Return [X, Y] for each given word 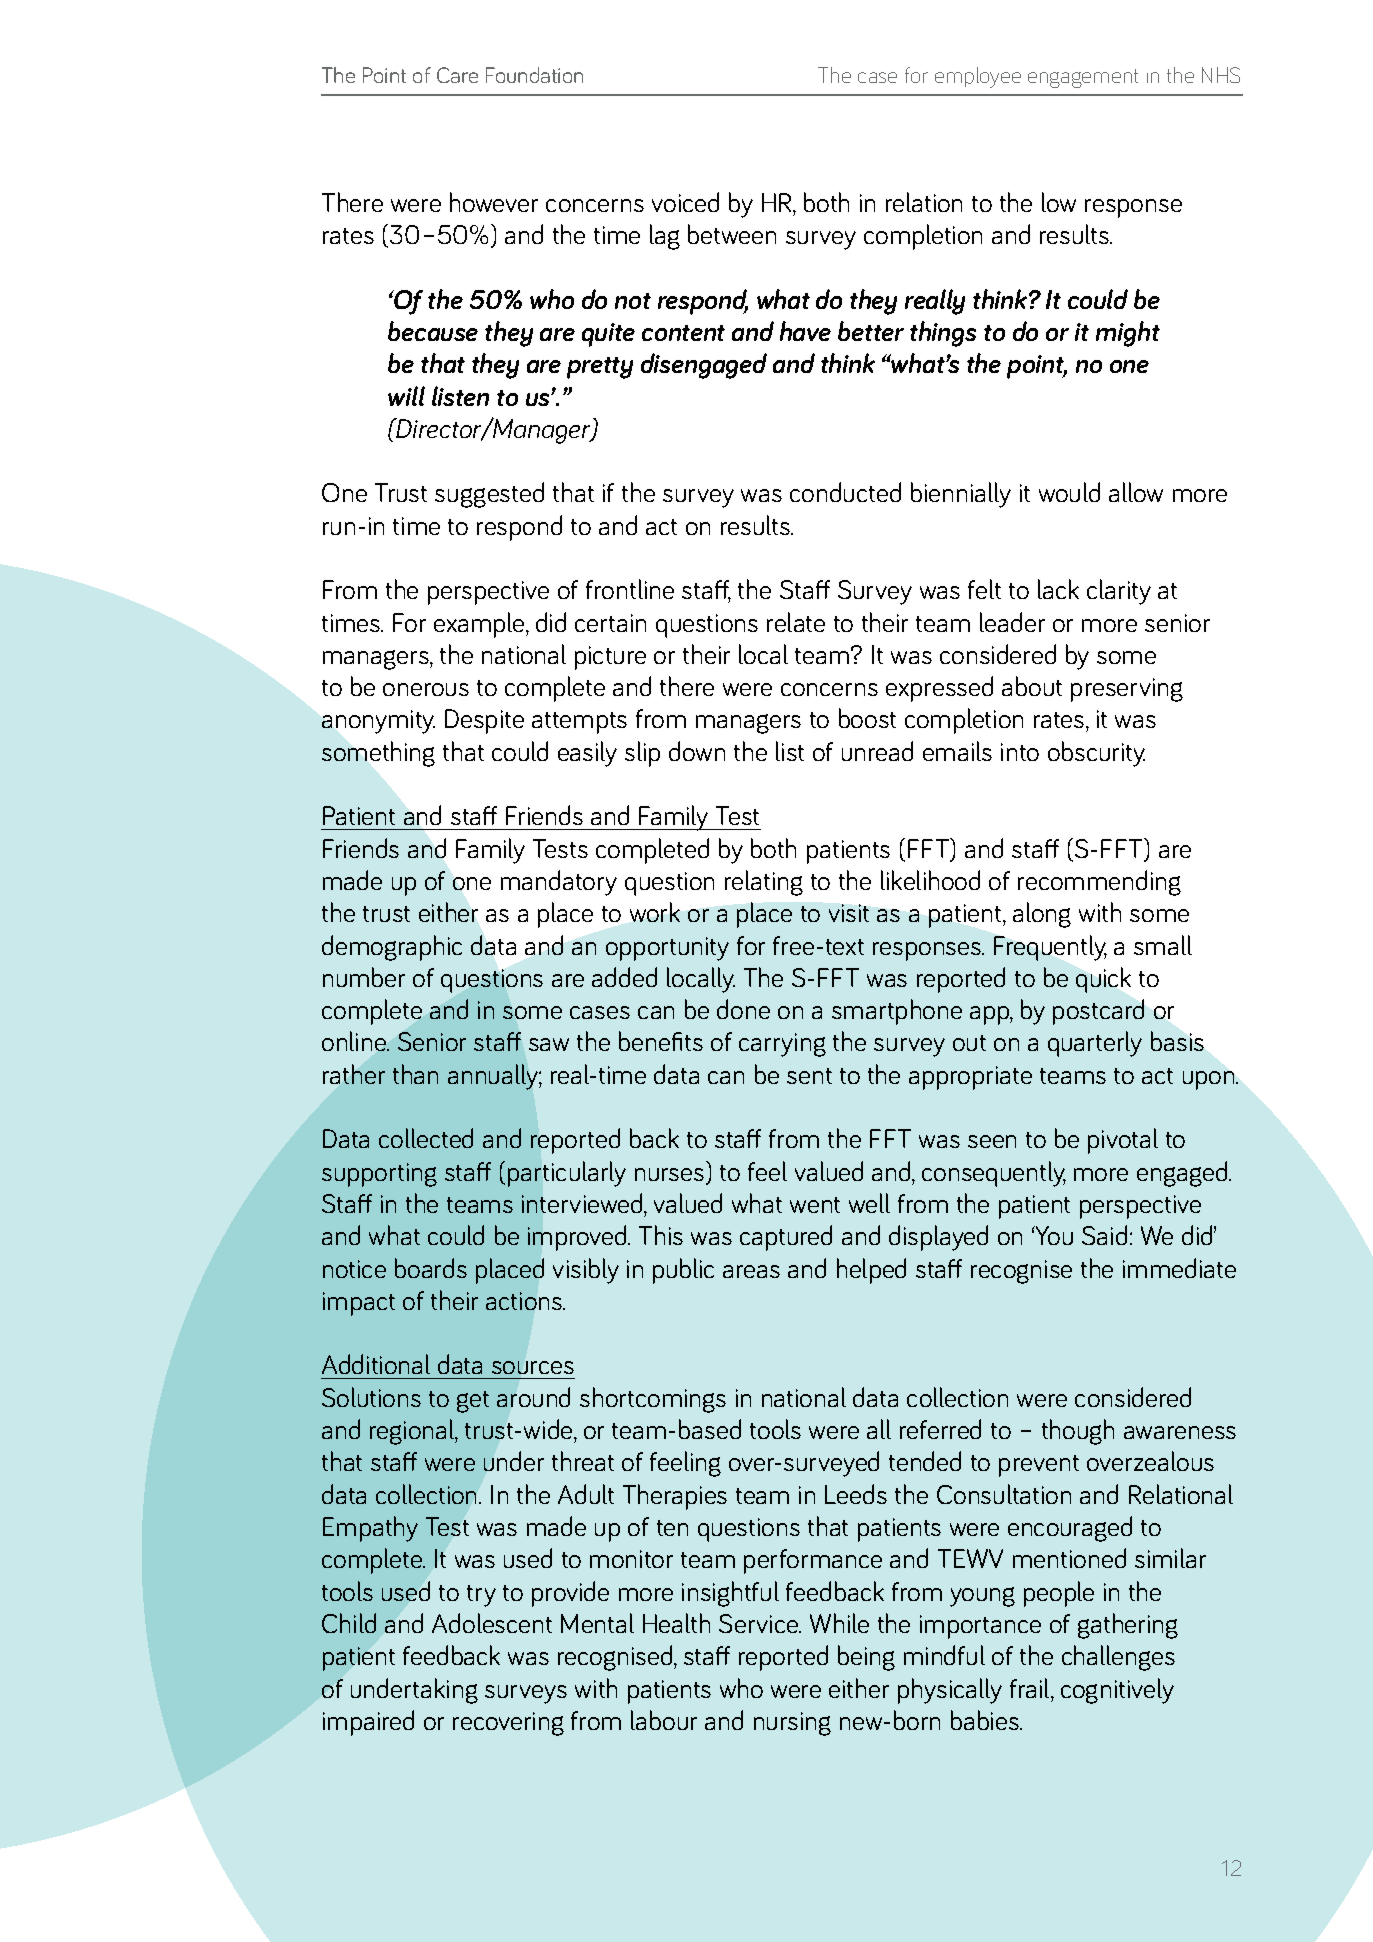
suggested [489, 495]
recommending [1099, 883]
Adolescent [492, 1623]
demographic [392, 948]
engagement [1083, 78]
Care [457, 75]
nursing [792, 1724]
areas [751, 1271]
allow [1136, 492]
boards [431, 1268]
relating [764, 883]
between [732, 234]
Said [1104, 1235]
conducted [845, 492]
